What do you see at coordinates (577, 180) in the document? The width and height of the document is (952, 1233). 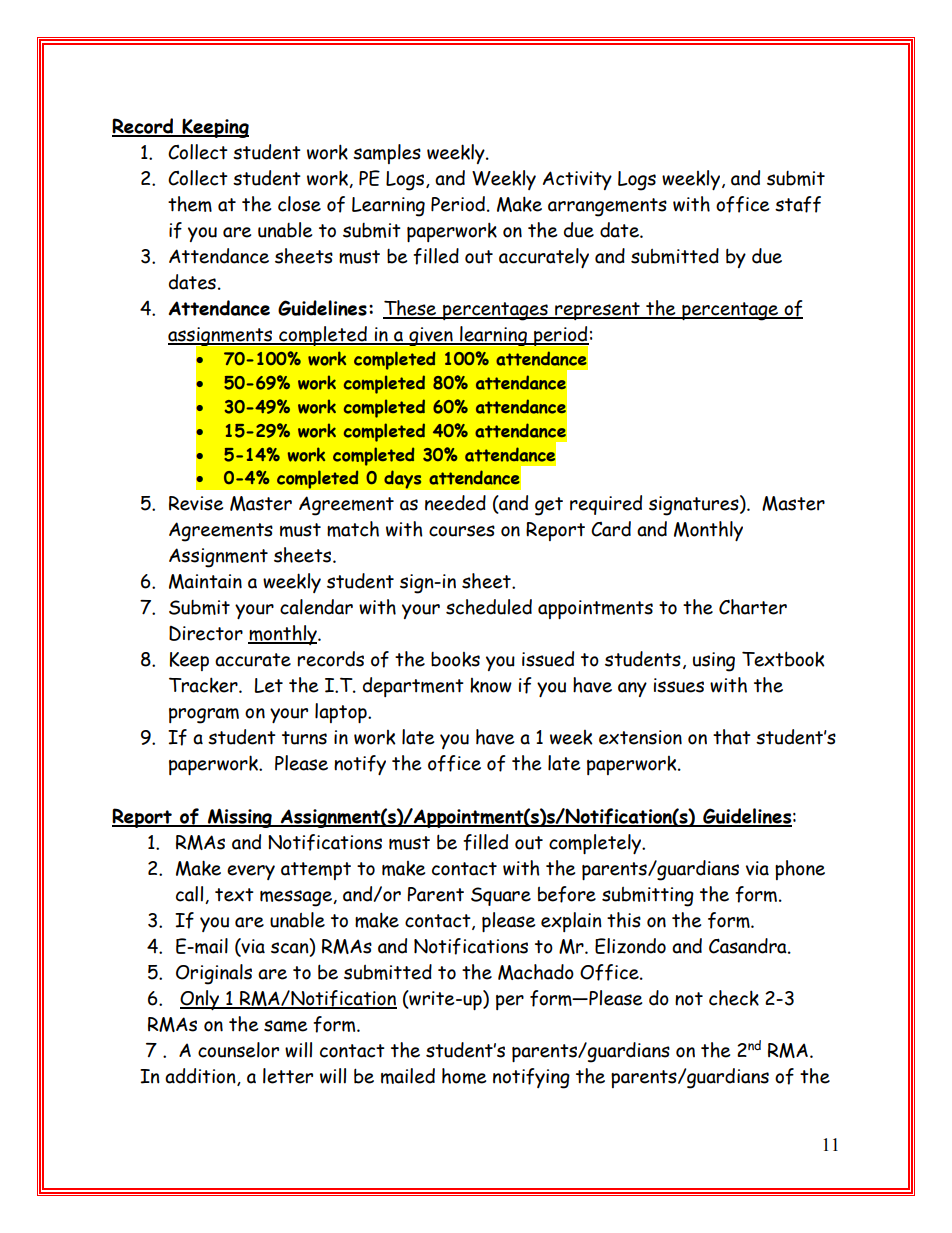 I see `Activity` at bounding box center [577, 180].
